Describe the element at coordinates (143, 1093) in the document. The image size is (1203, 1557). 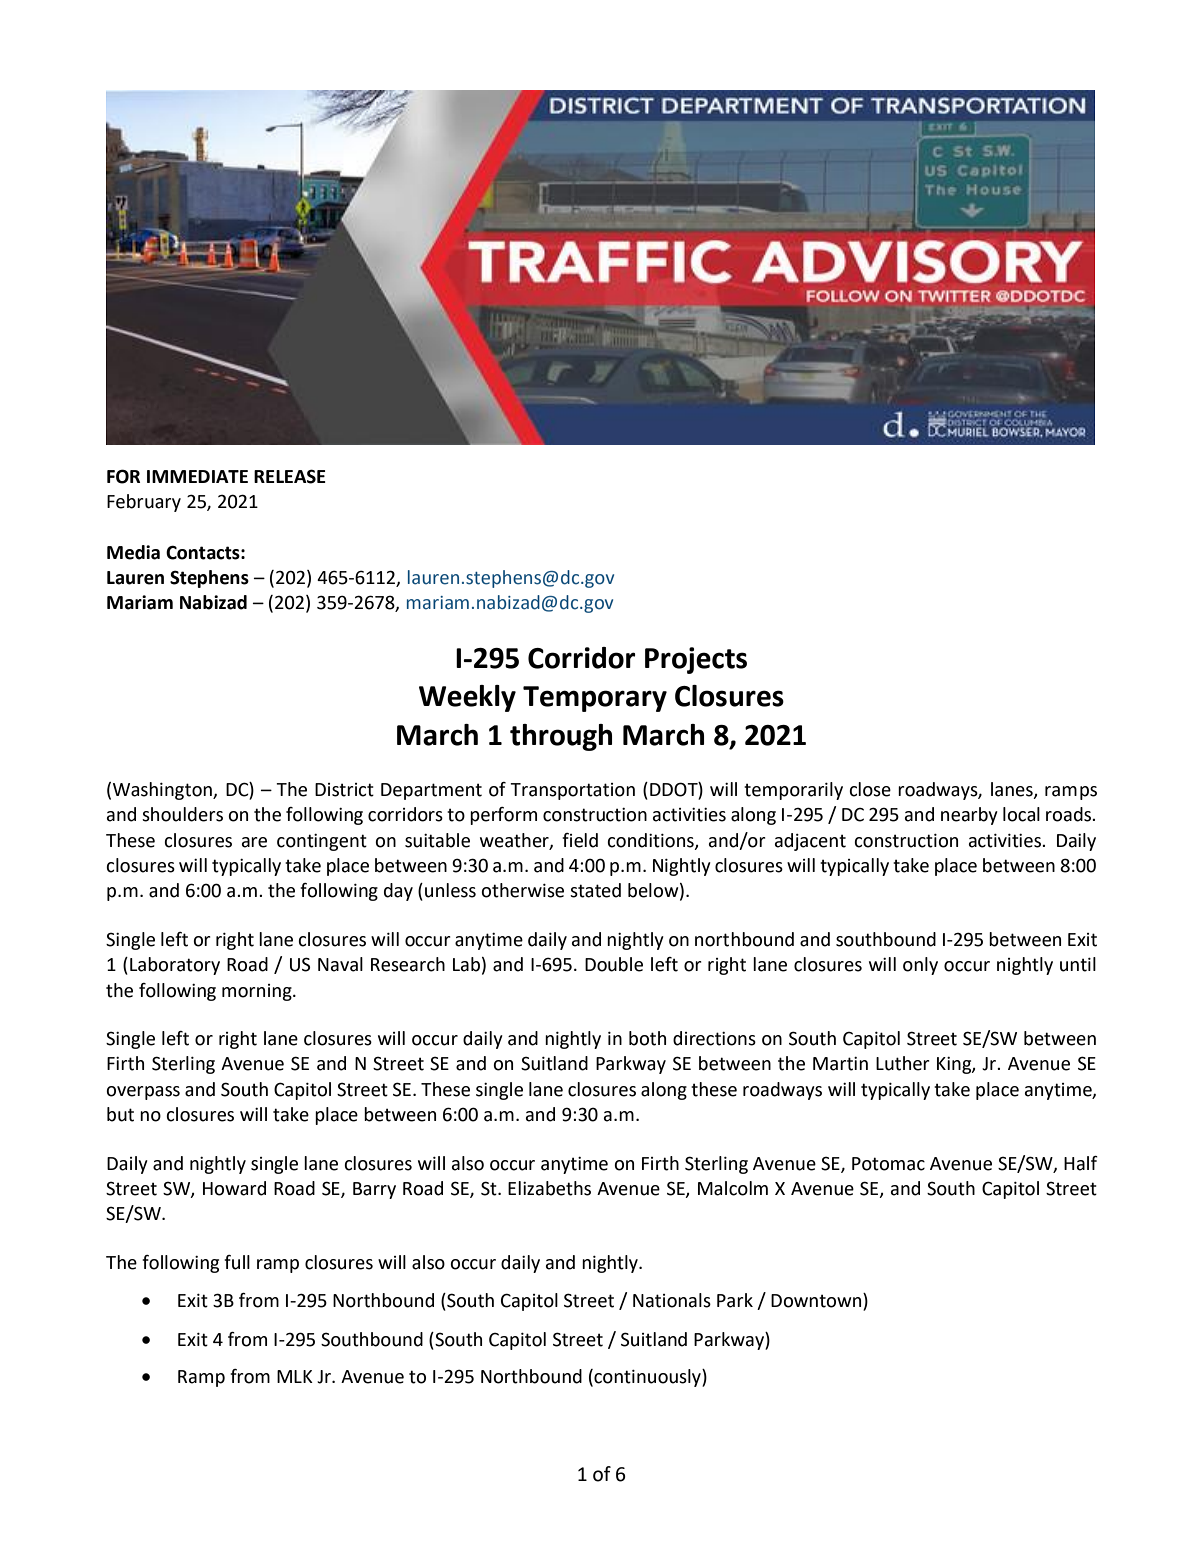
I see `overpass` at that location.
